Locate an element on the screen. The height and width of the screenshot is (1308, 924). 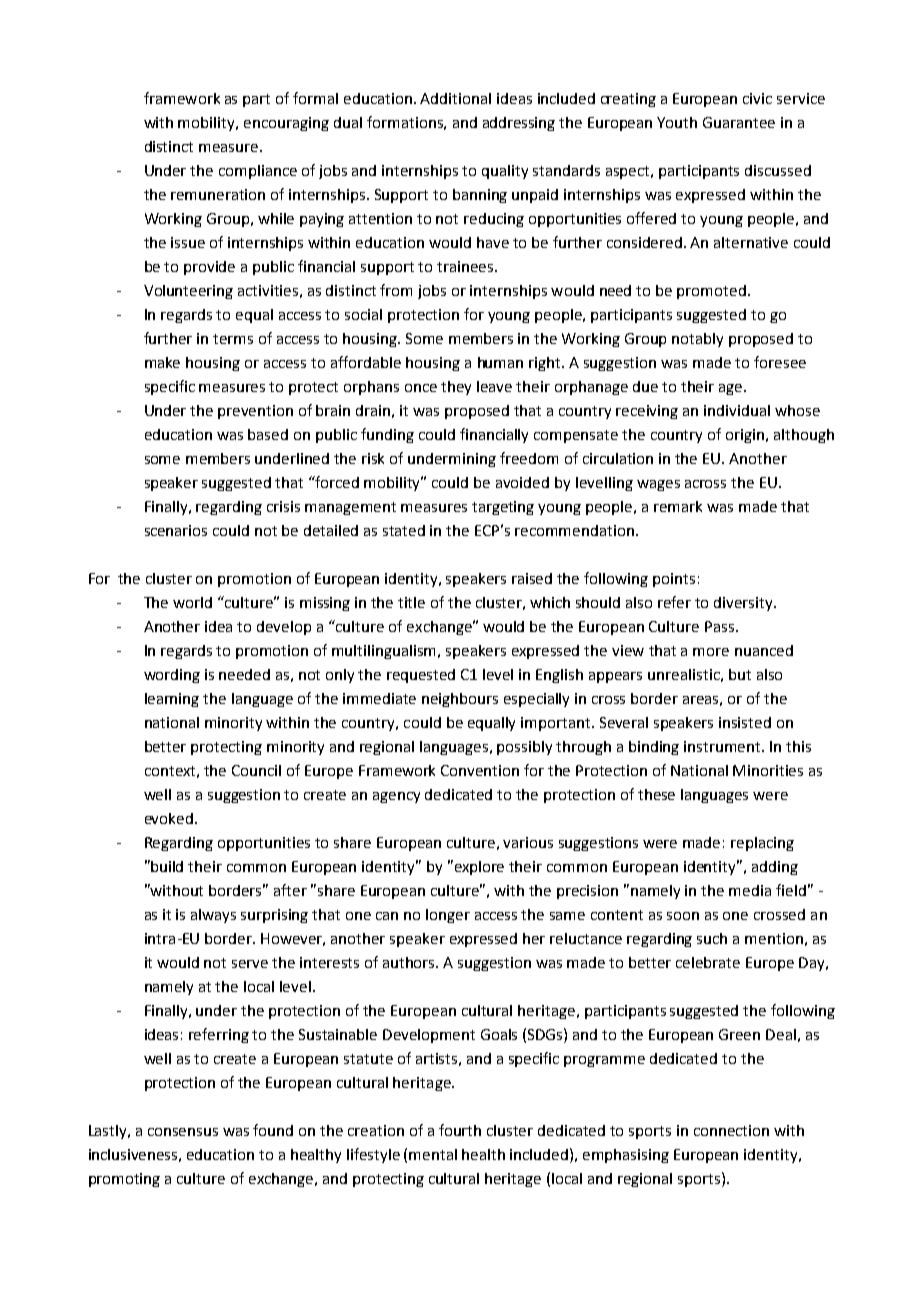
avoided is located at coordinates (522, 482).
